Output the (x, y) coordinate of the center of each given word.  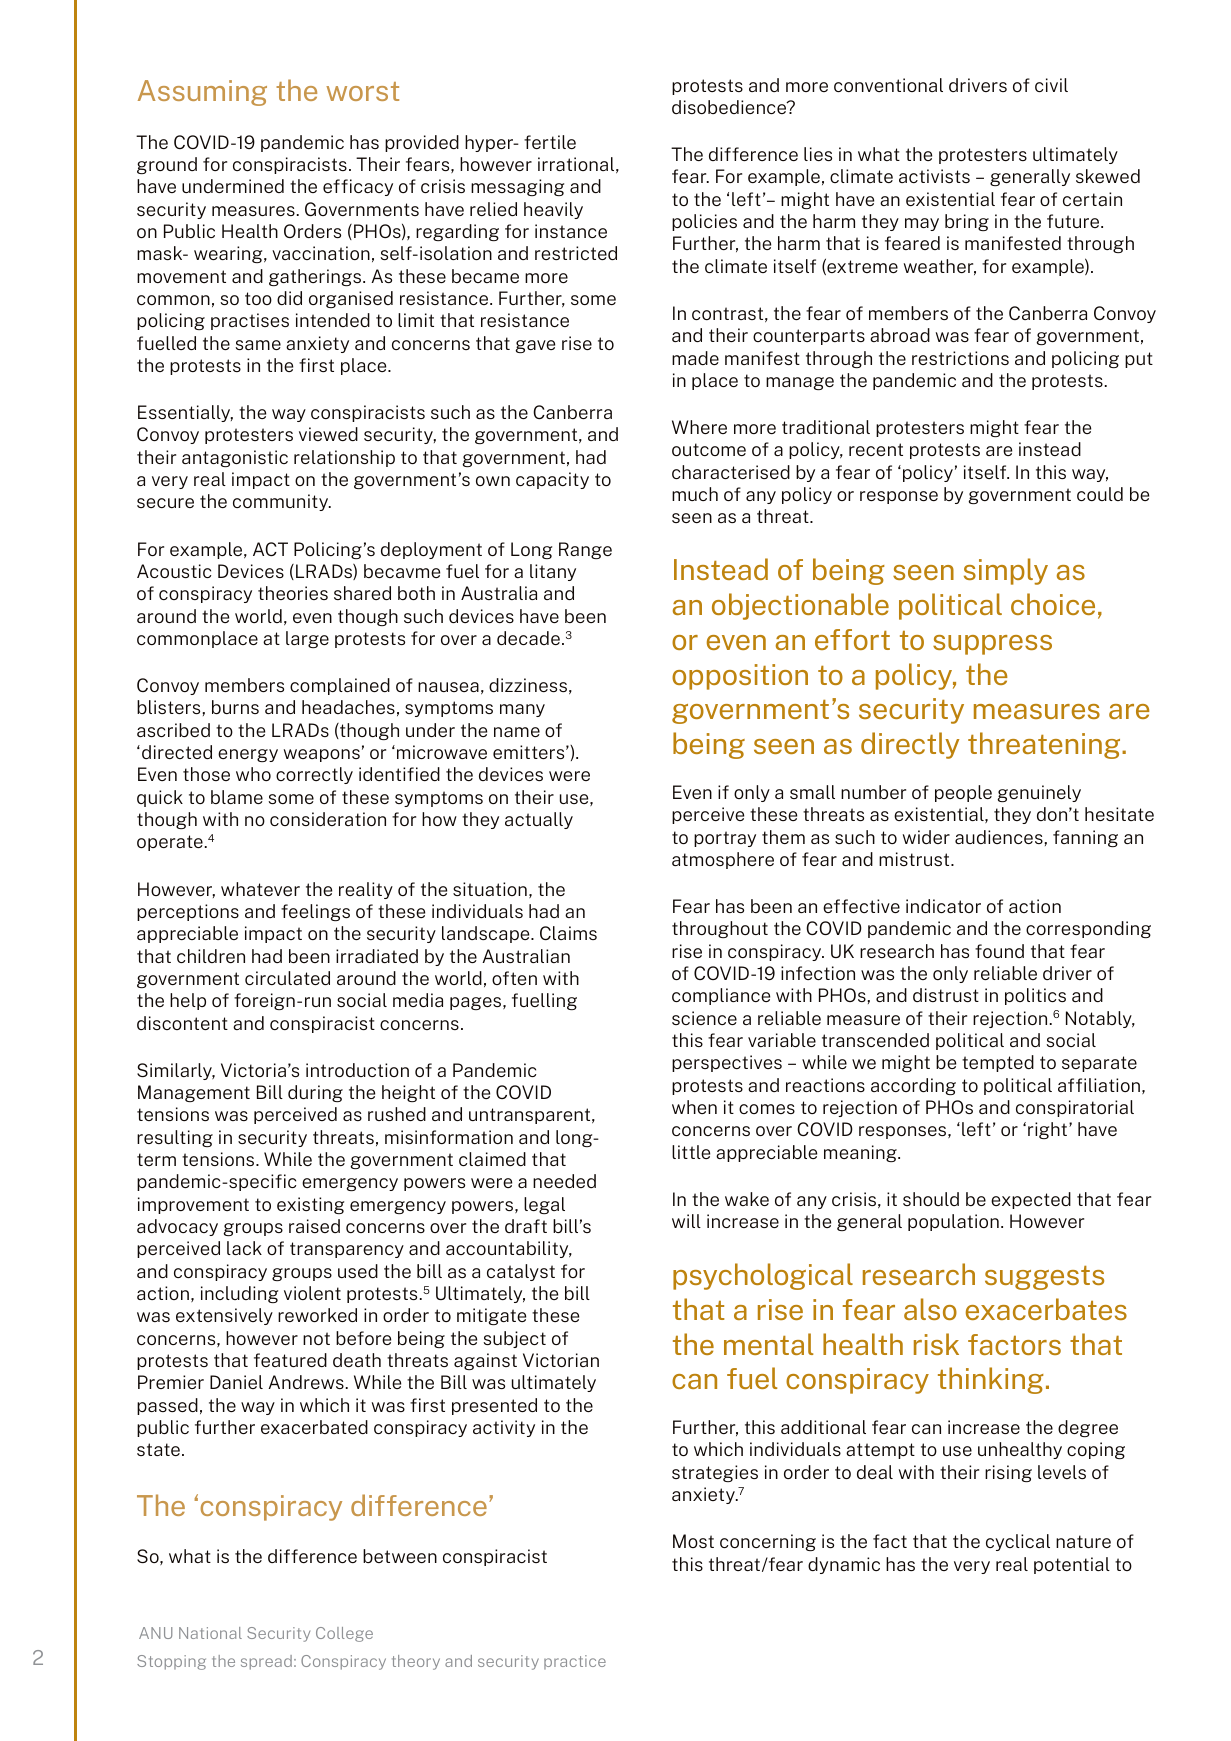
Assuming (202, 93)
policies (704, 222)
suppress (992, 645)
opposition (740, 677)
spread (266, 1662)
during (315, 1093)
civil (1051, 85)
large (307, 639)
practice (575, 1662)
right (1049, 1130)
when (694, 1107)
